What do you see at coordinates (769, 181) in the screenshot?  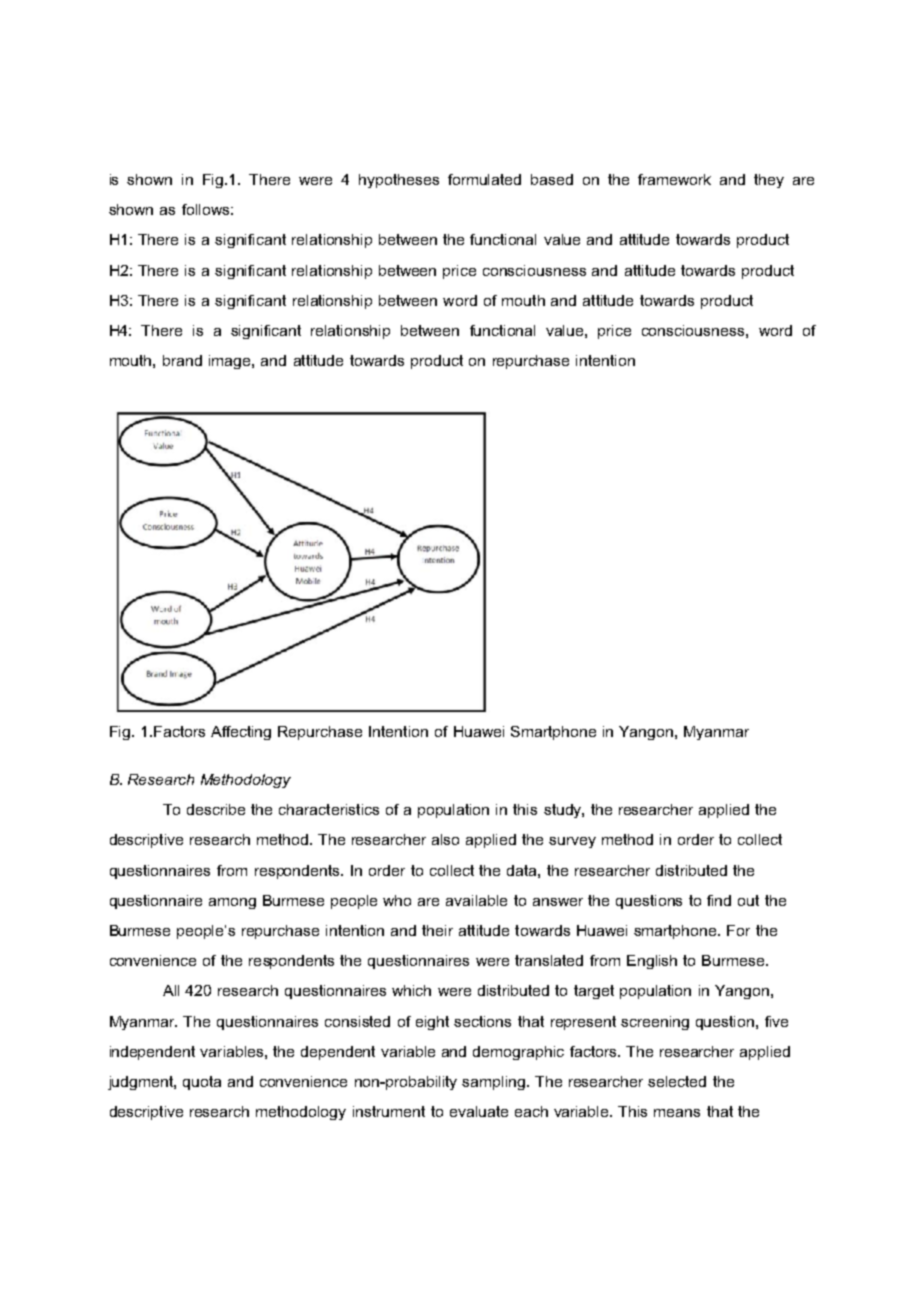 I see `they` at bounding box center [769, 181].
